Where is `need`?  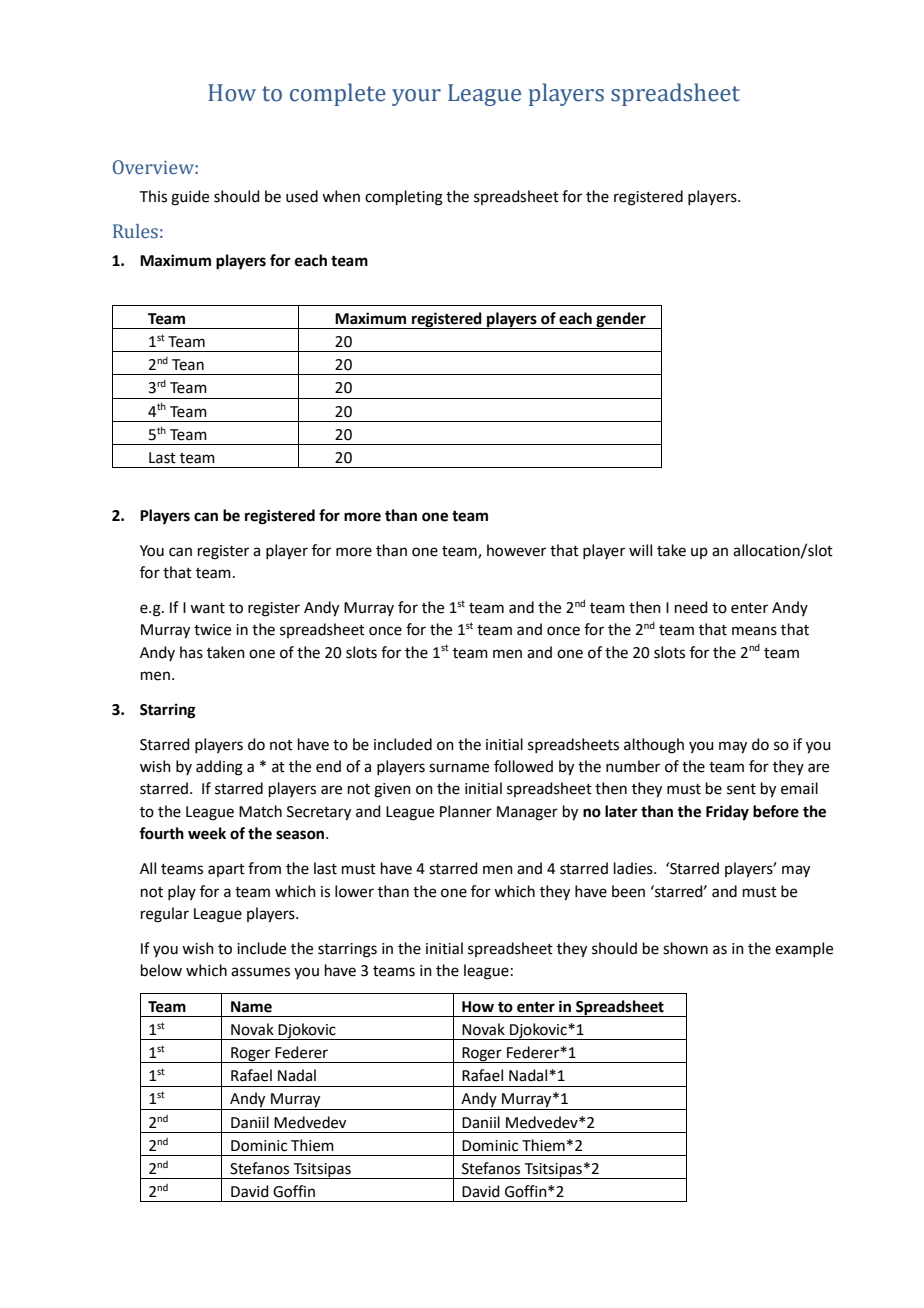
need is located at coordinates (691, 607).
